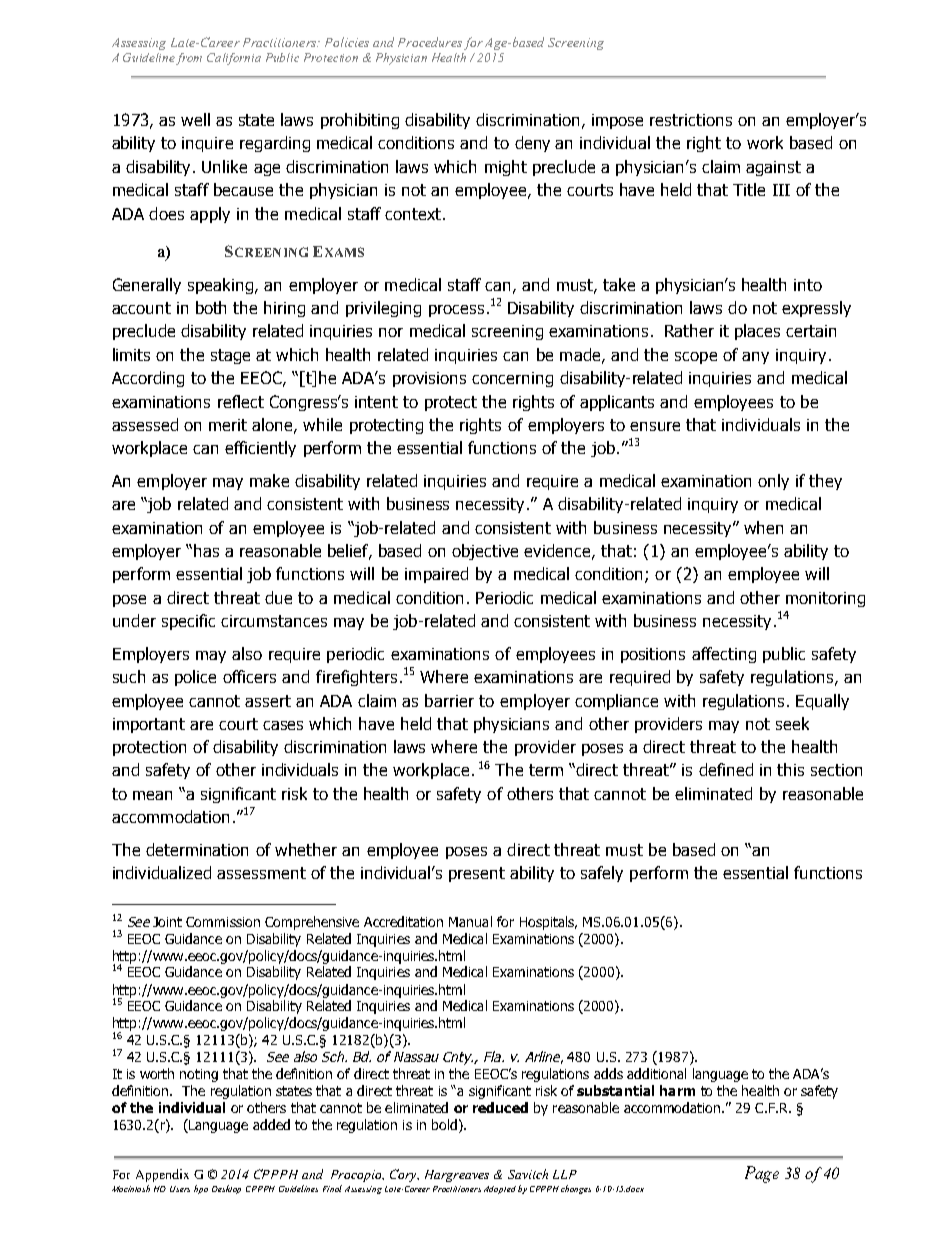 This image has width=952, height=1233. What do you see at coordinates (234, 59) in the image?
I see `California` at bounding box center [234, 59].
